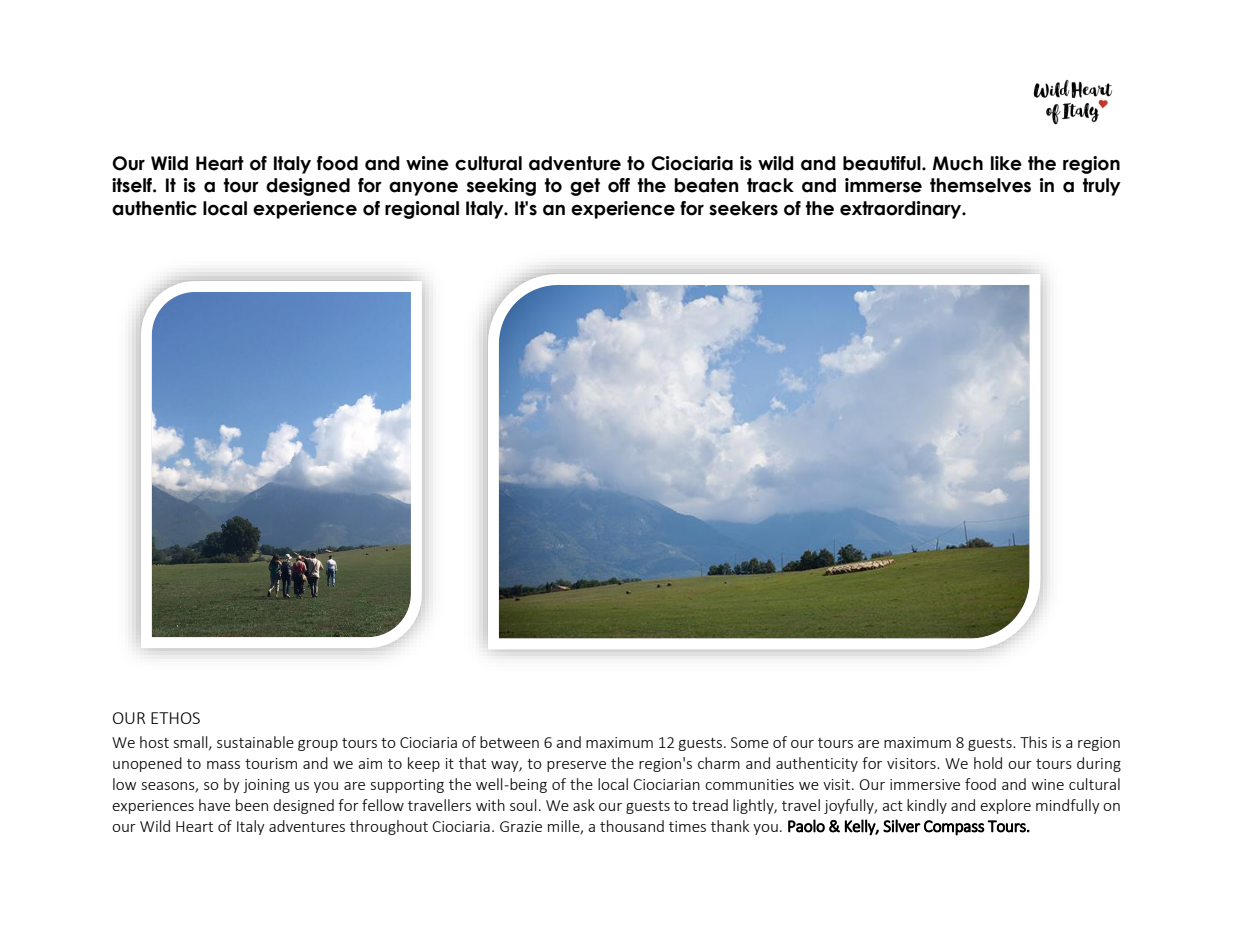 Image resolution: width=1233 pixels, height=952 pixels. What do you see at coordinates (509, 742) in the screenshot?
I see `between` at bounding box center [509, 742].
